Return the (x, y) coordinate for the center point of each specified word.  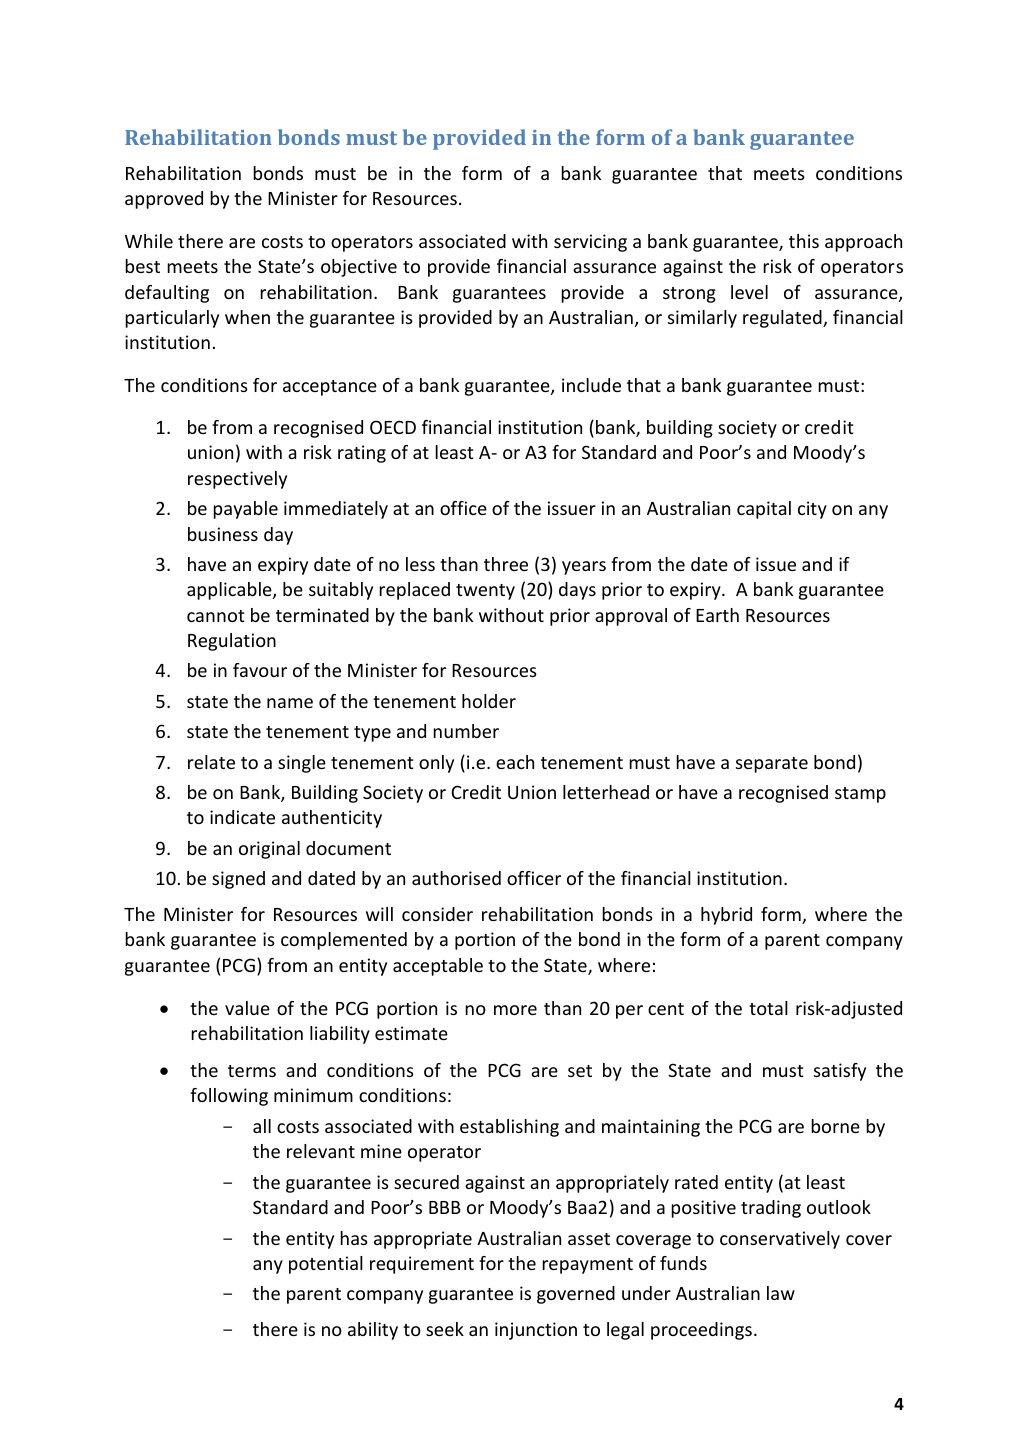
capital (764, 510)
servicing (590, 243)
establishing (509, 1128)
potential (326, 1265)
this (804, 241)
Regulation (232, 642)
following (229, 1097)
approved (164, 200)
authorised (456, 878)
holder (489, 701)
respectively (237, 480)
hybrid (726, 916)
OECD (393, 427)
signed (238, 880)
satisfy (840, 1072)
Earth (717, 615)
